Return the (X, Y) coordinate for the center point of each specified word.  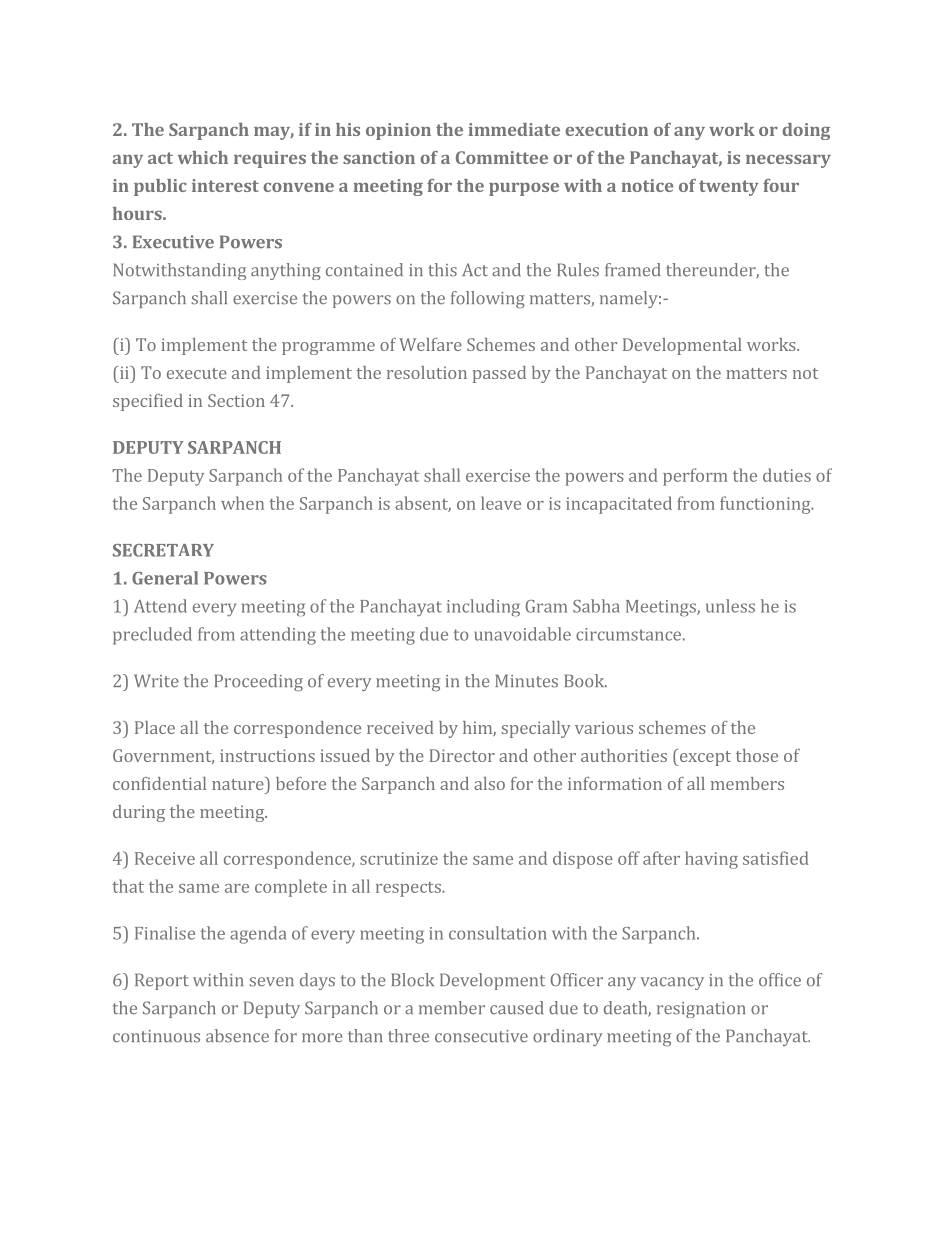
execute (197, 373)
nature (239, 783)
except (704, 757)
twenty (729, 188)
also (489, 783)
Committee (502, 157)
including (483, 607)
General (165, 578)
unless (730, 606)
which (203, 157)
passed (499, 374)
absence (237, 1036)
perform (695, 477)
